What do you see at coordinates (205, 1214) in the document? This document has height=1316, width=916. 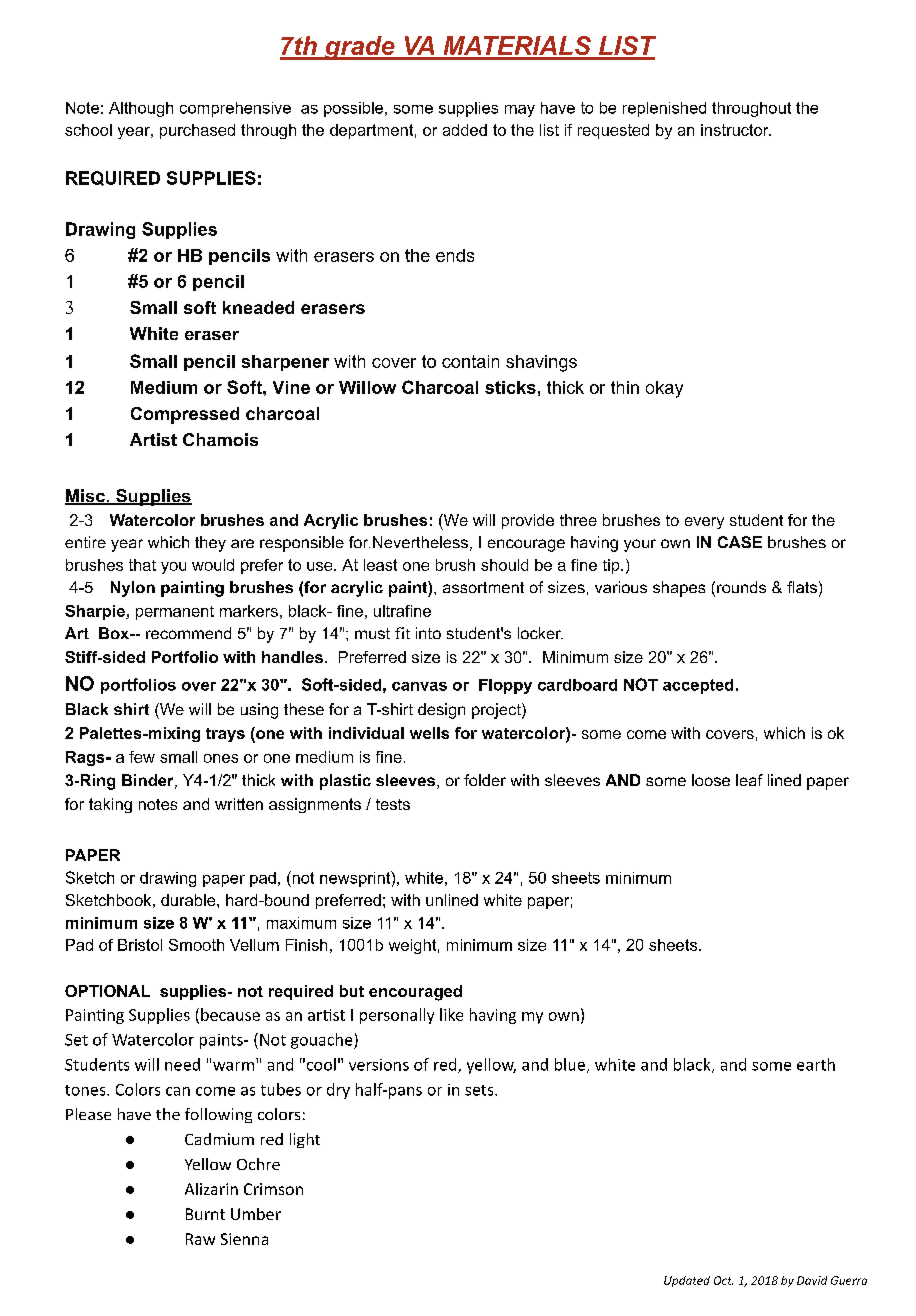 I see `Burnt` at bounding box center [205, 1214].
